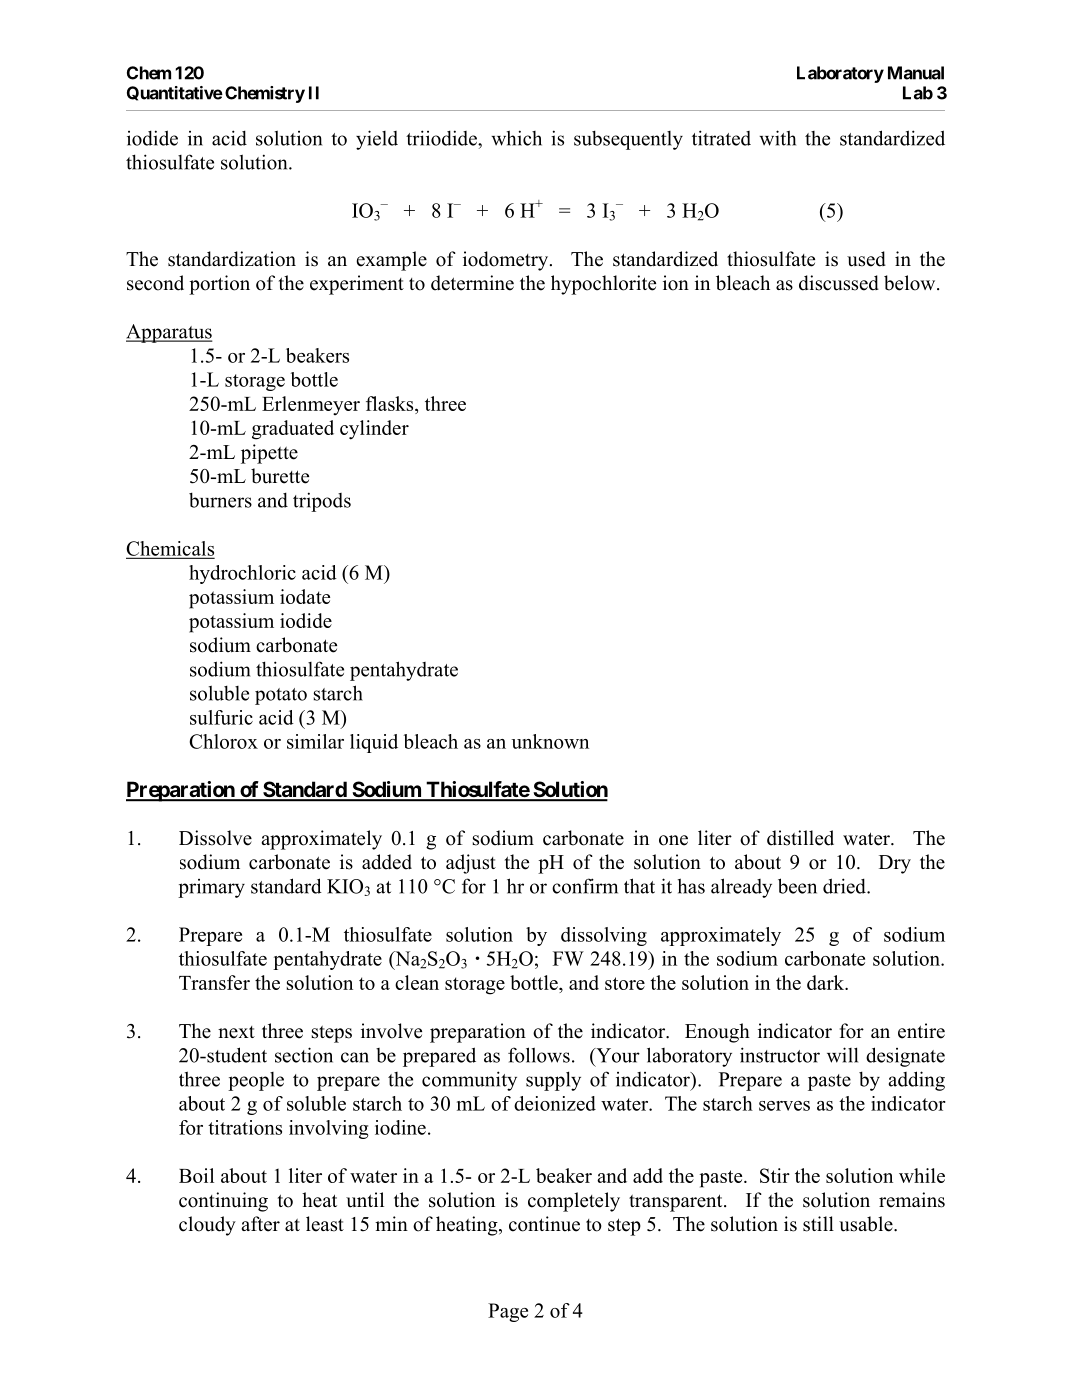 Image resolution: width=1071 pixels, height=1385 pixels. I want to click on Page, so click(508, 1312).
